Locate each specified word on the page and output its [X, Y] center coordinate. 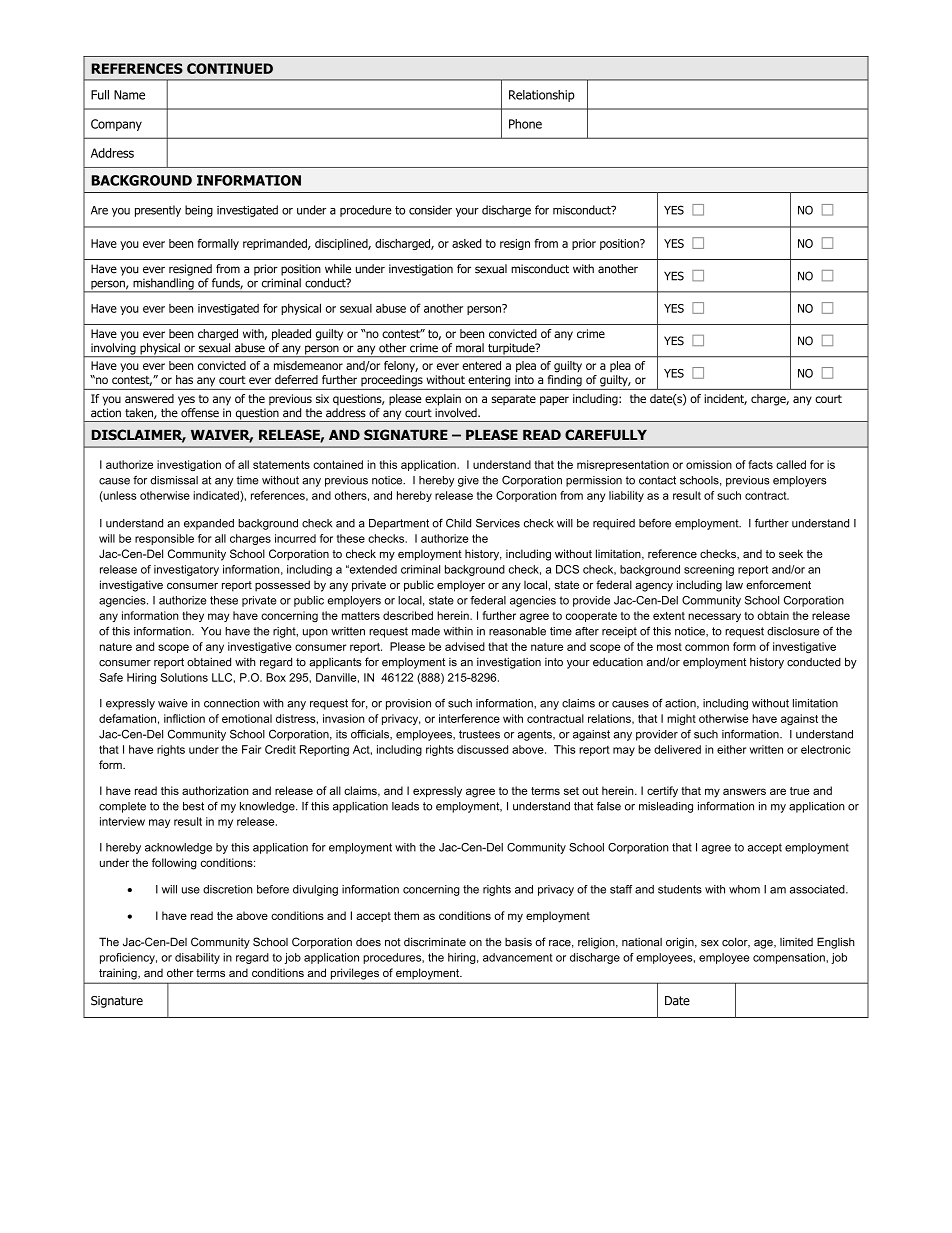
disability [197, 958]
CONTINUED [230, 68]
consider [430, 210]
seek [791, 553]
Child [458, 523]
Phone [525, 124]
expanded [209, 524]
